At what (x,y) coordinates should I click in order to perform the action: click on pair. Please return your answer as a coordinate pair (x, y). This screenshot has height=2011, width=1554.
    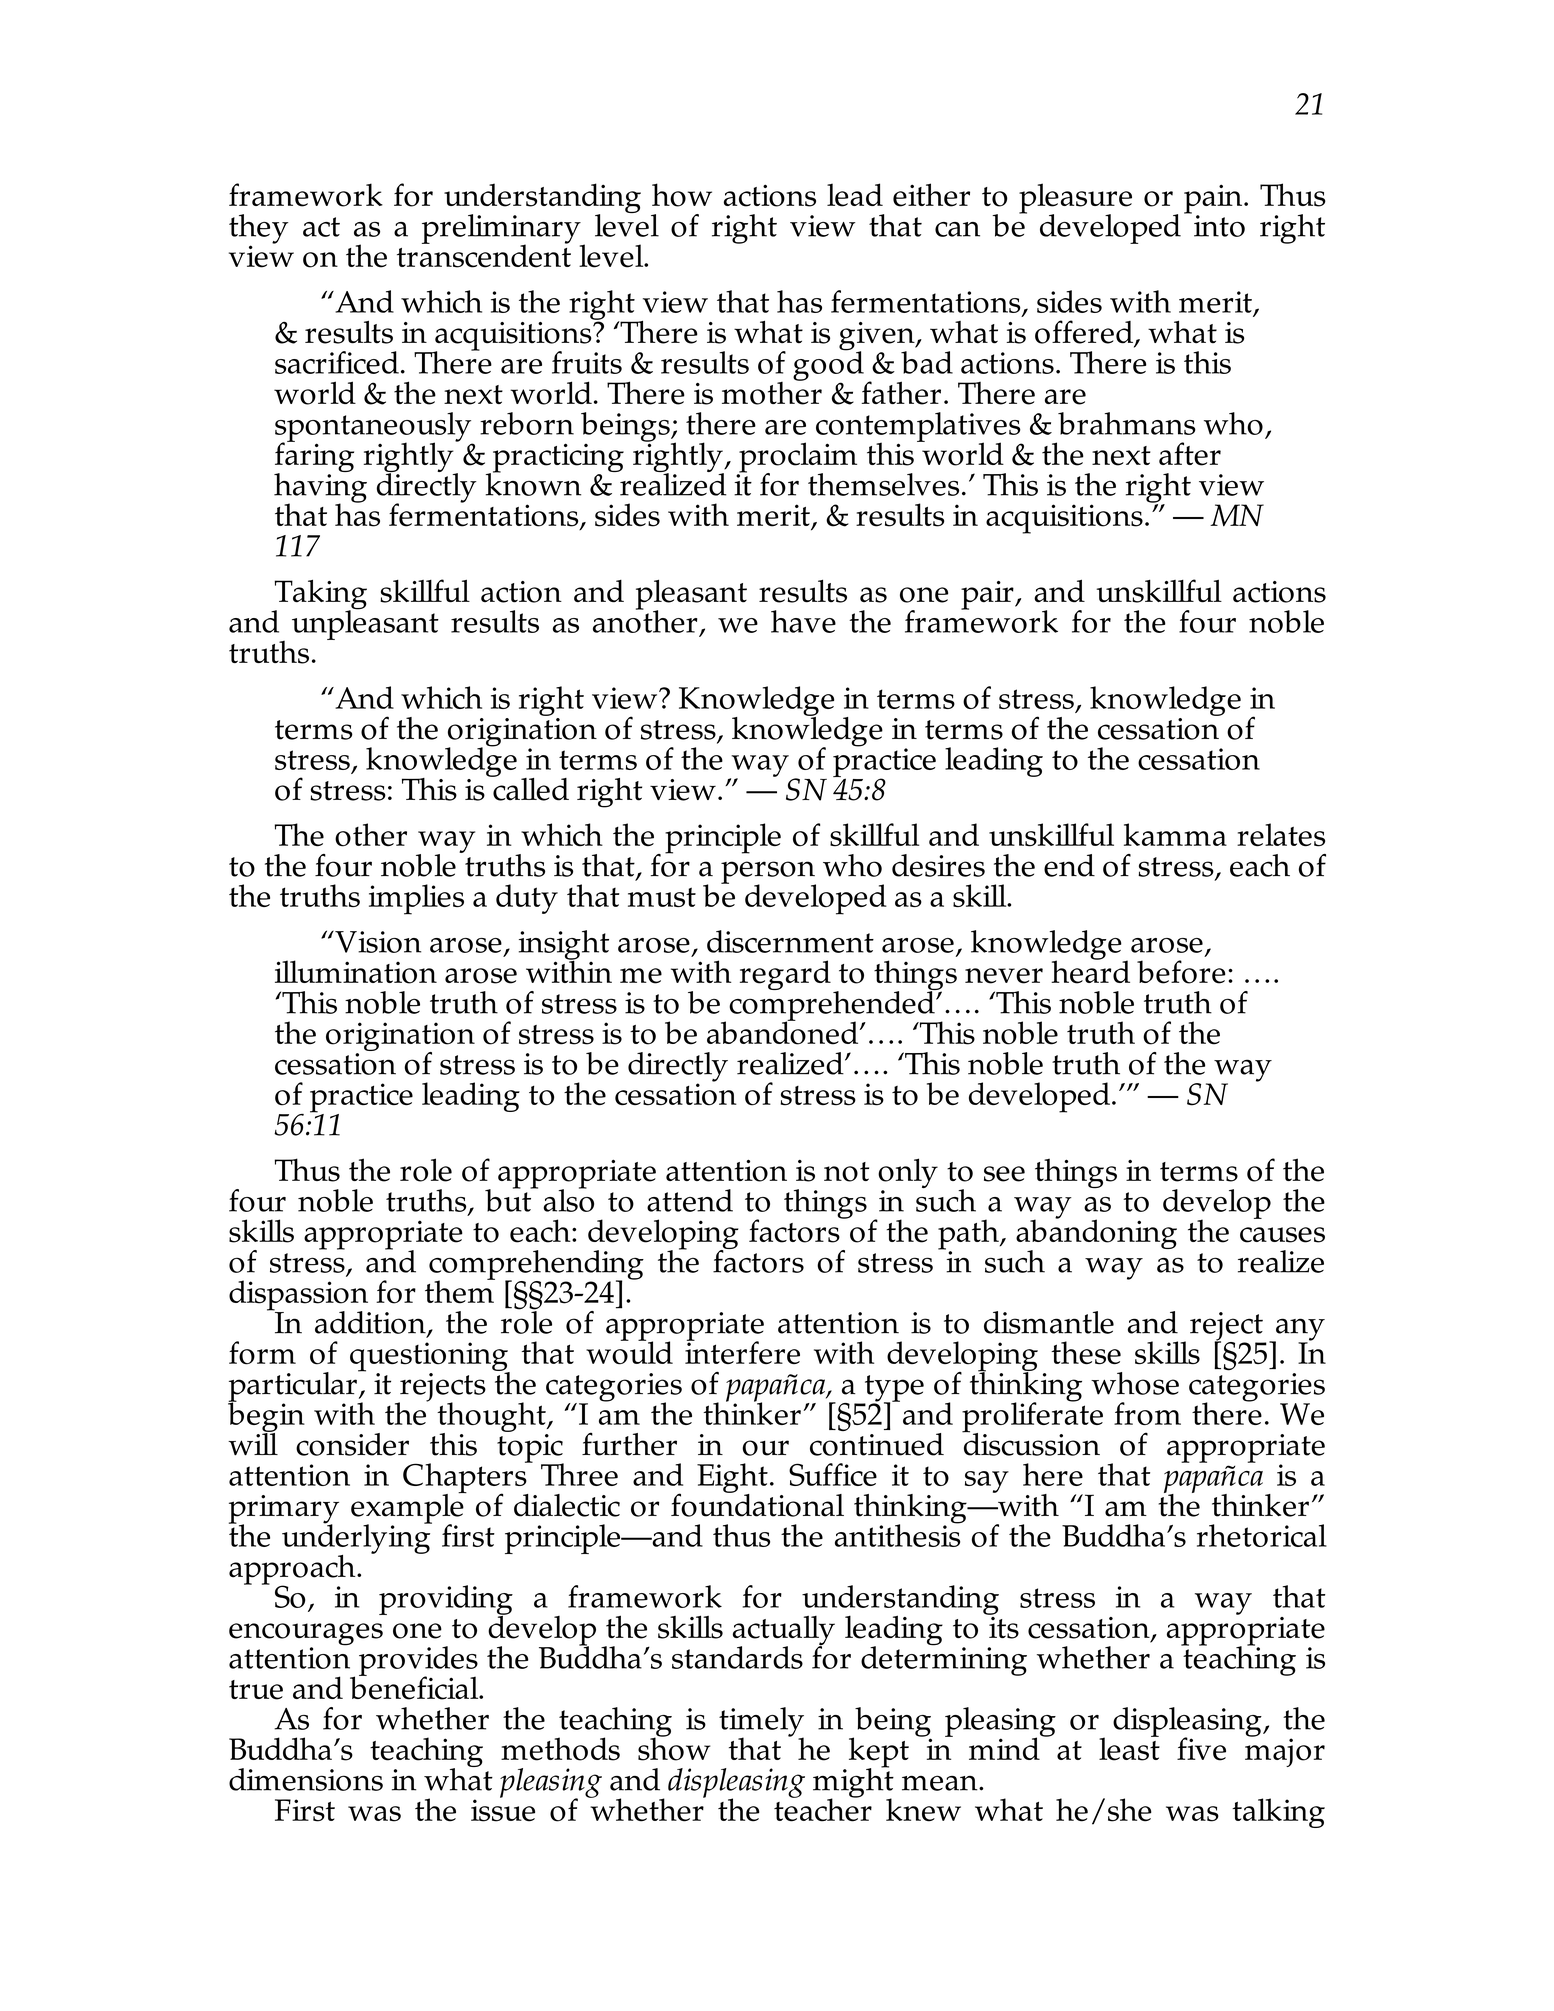
    Looking at the image, I should click on (988, 595).
